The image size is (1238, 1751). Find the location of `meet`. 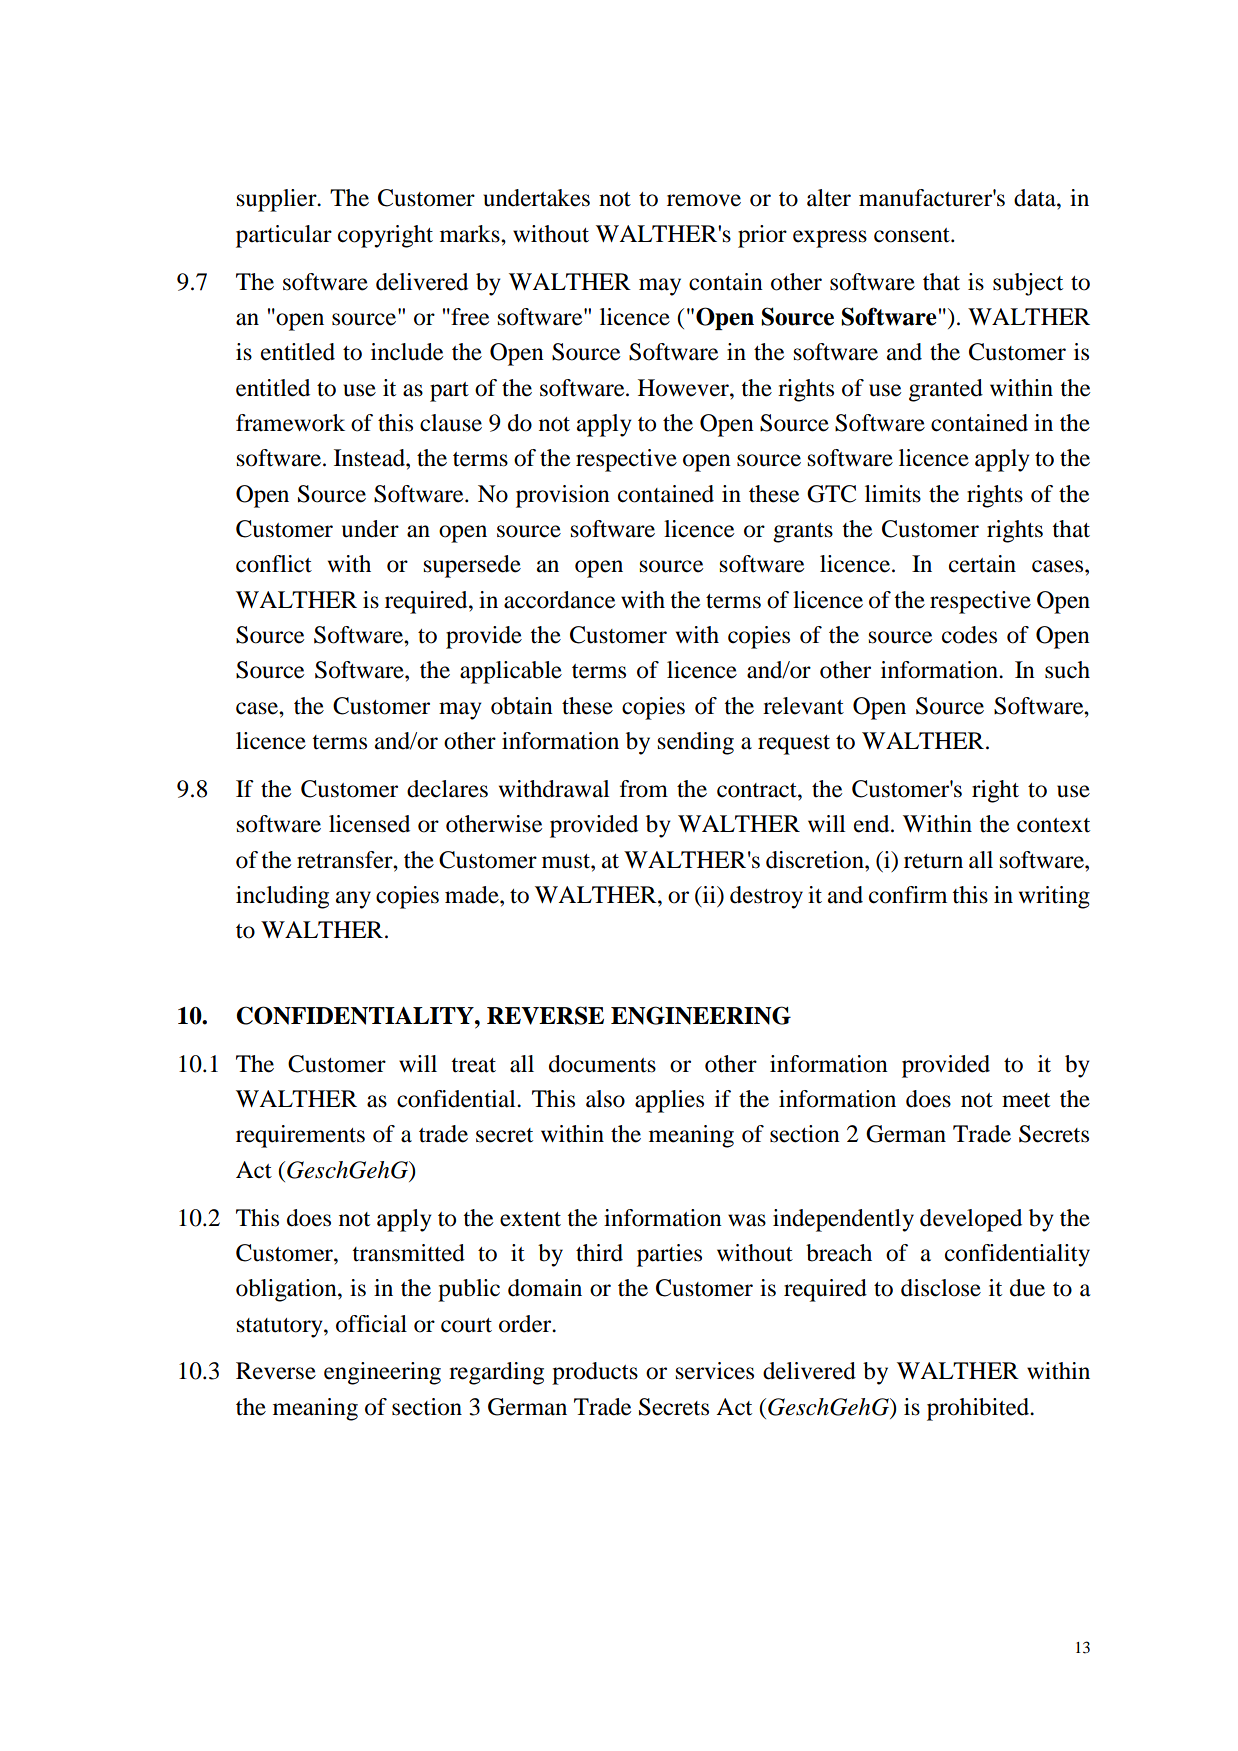

meet is located at coordinates (1026, 1100).
